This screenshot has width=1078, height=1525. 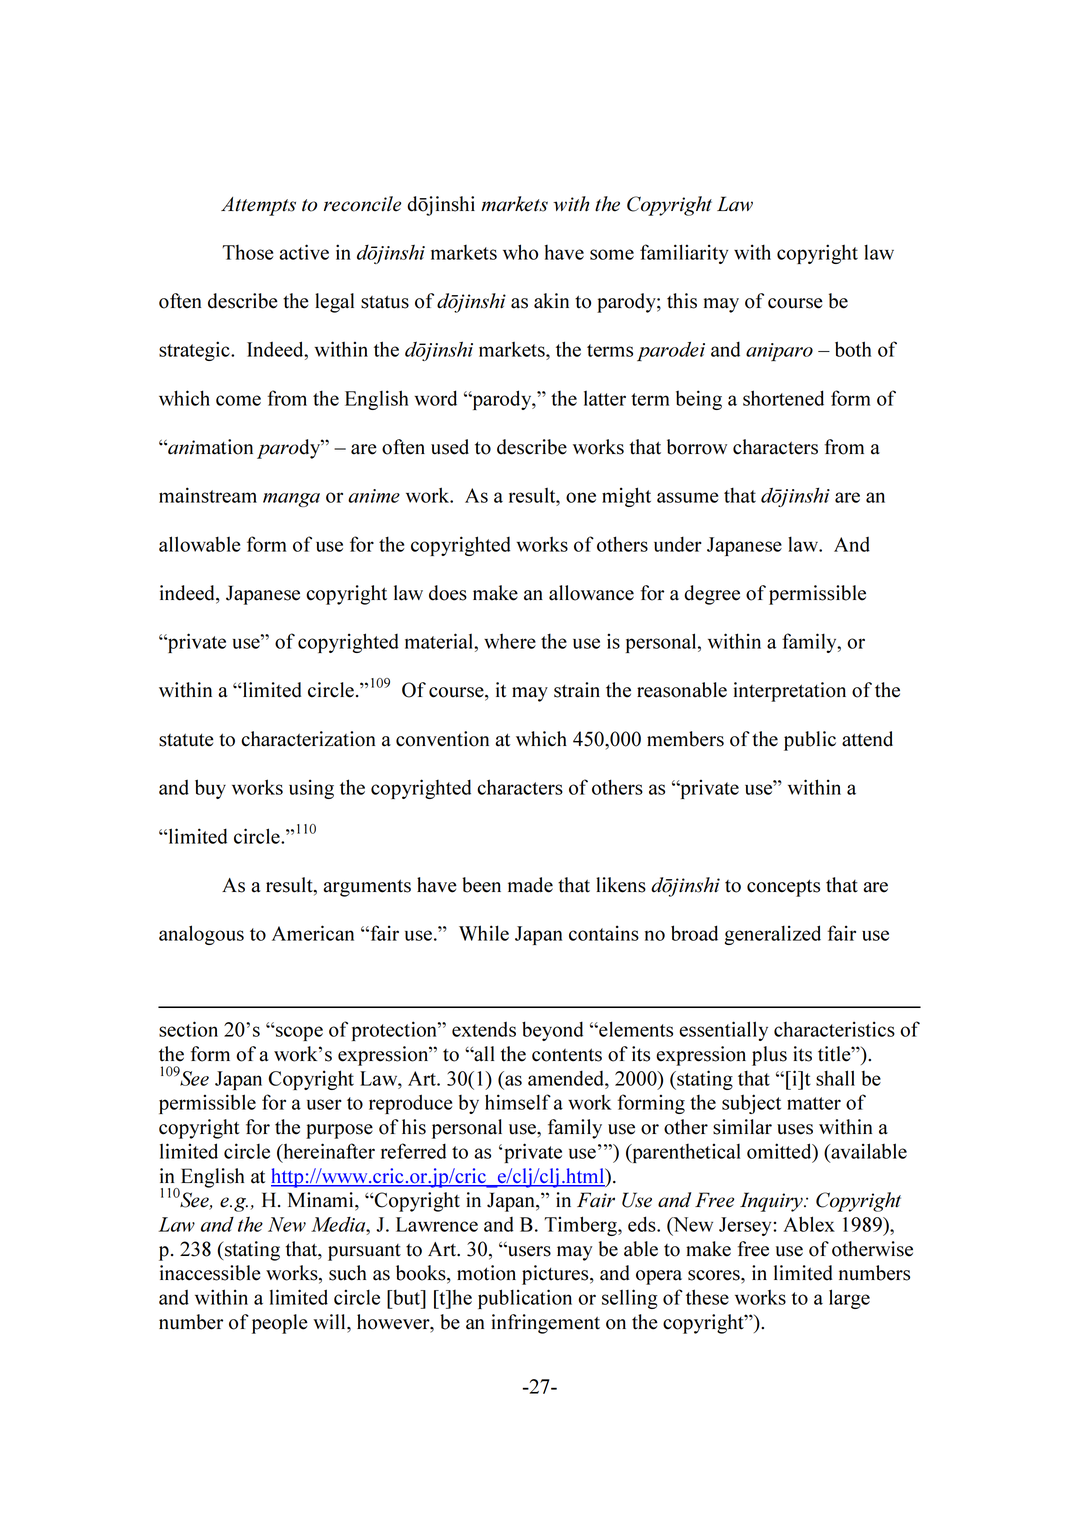 What do you see at coordinates (591, 593) in the screenshot?
I see `allowance` at bounding box center [591, 593].
